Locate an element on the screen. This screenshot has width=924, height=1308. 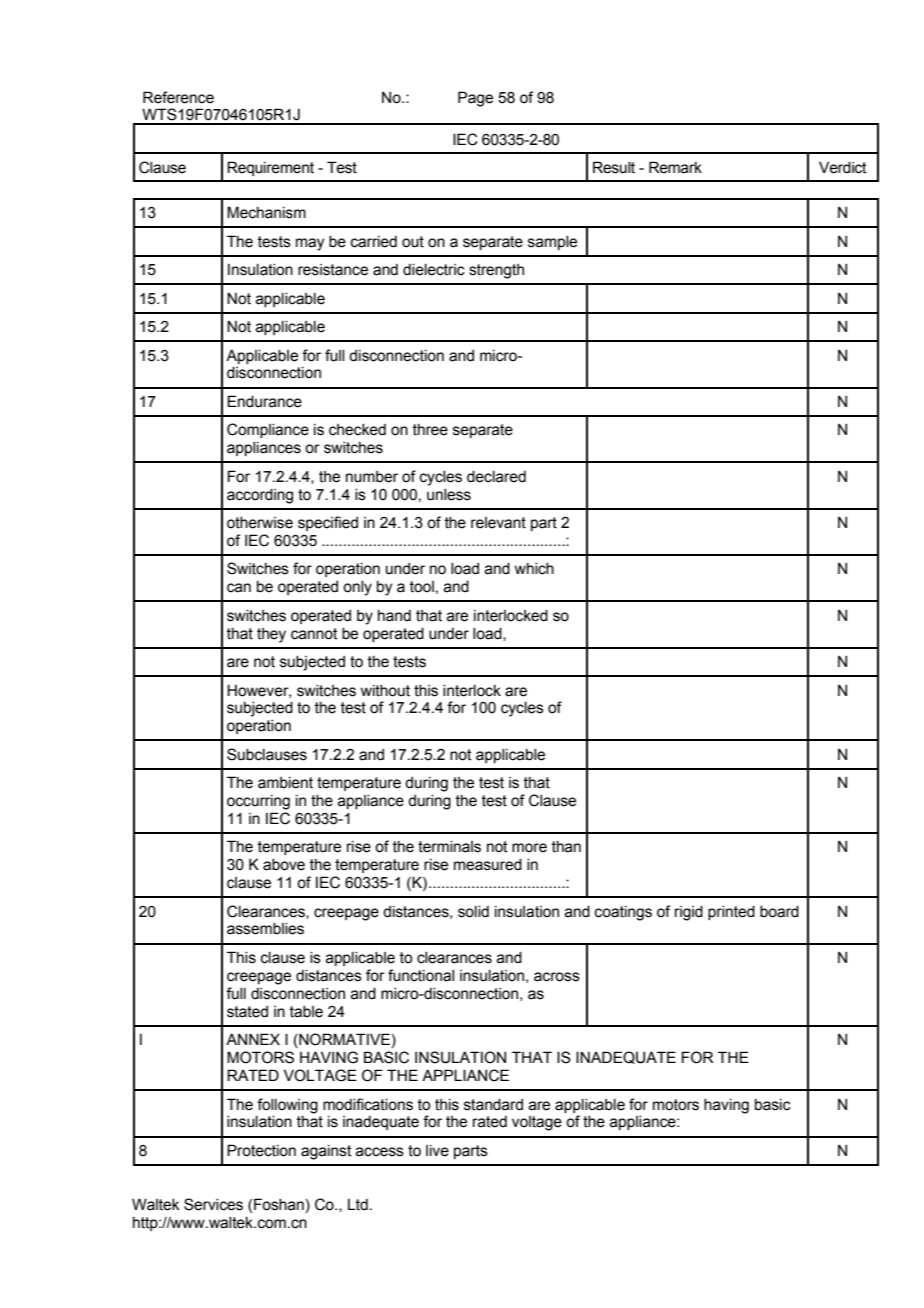
sample is located at coordinates (552, 243).
